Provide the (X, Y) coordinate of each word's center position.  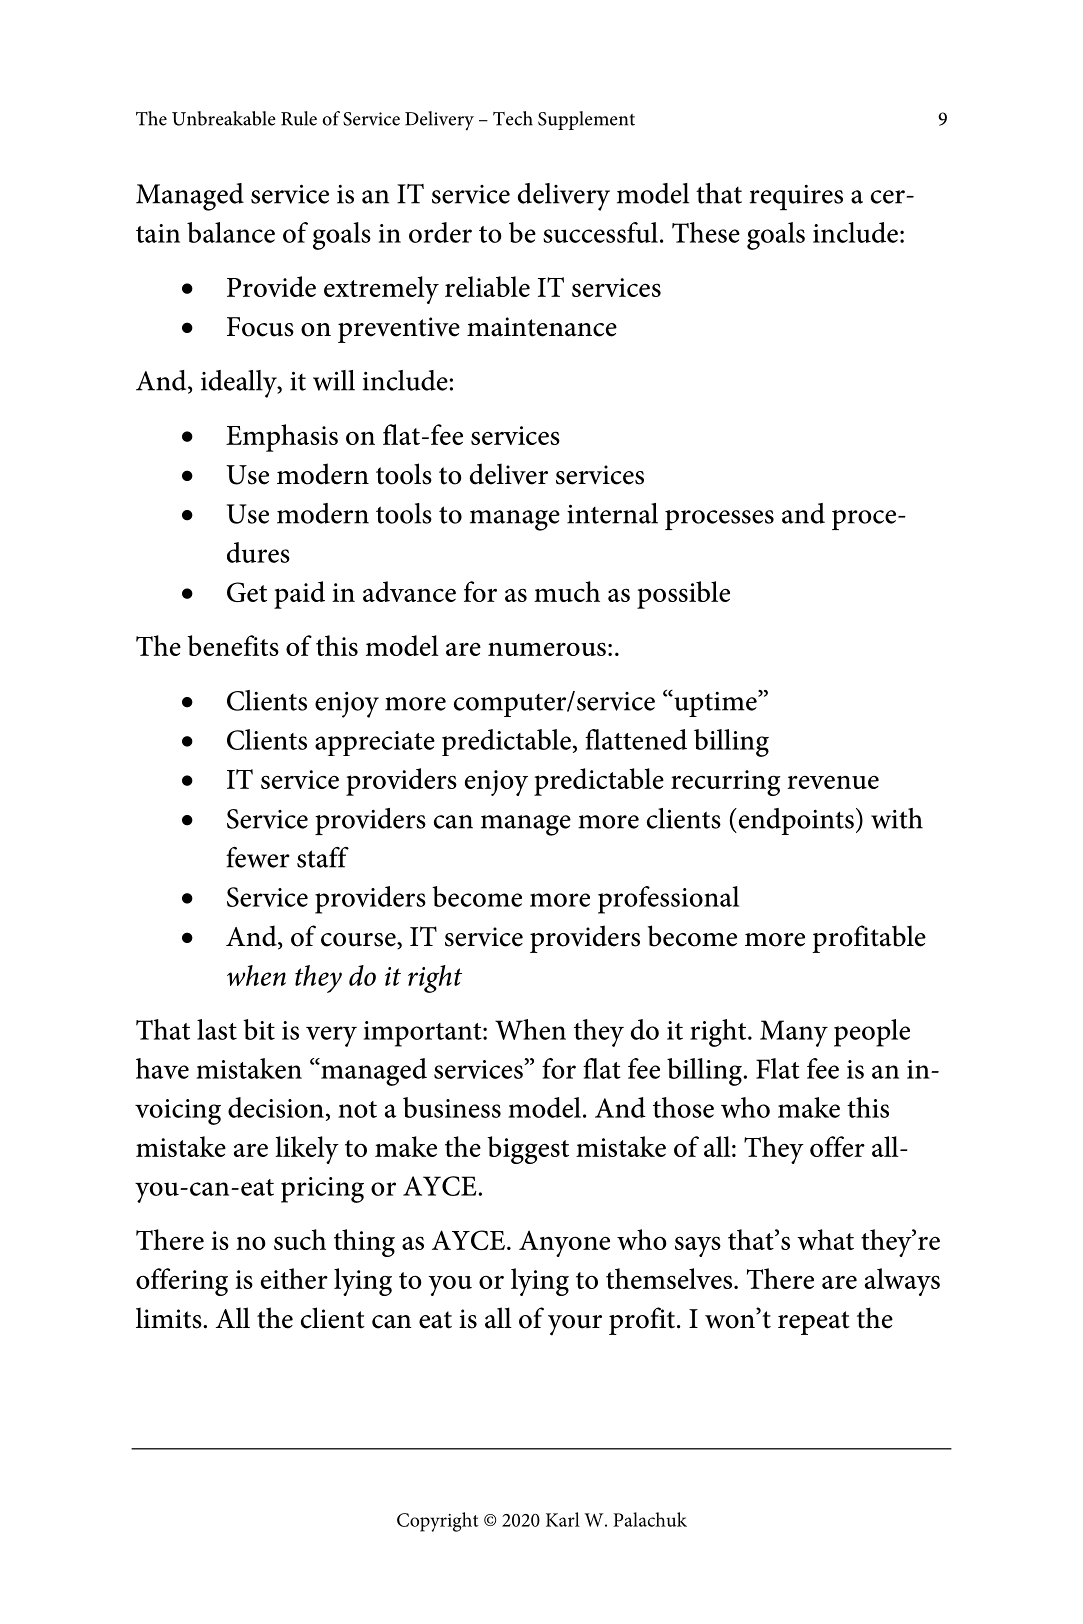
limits (170, 1318)
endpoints (795, 821)
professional (668, 900)
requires (796, 197)
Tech (513, 118)
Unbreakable (224, 118)
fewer (258, 857)
